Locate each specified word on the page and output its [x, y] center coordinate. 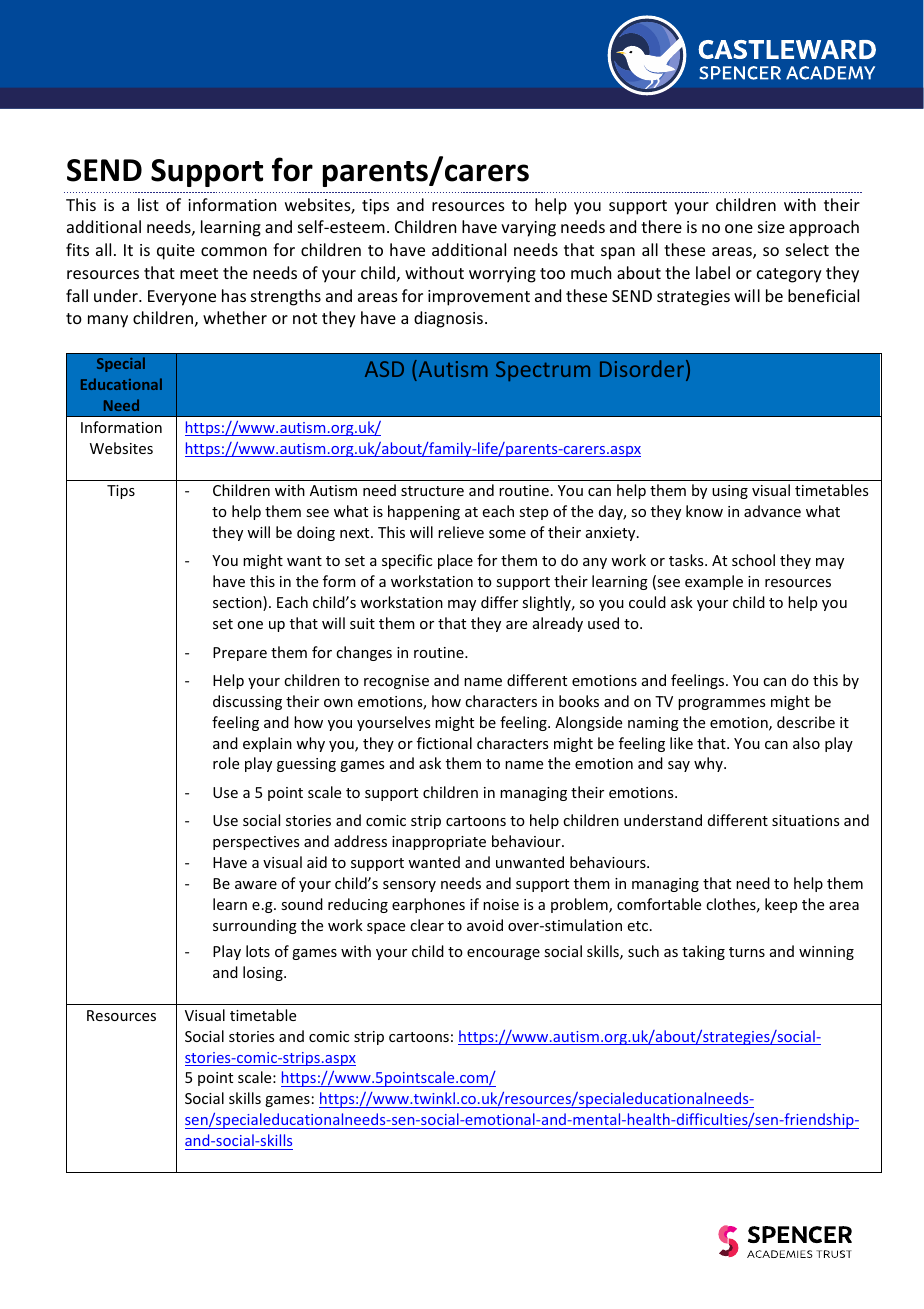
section [238, 603]
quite [176, 252]
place [455, 561]
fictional [444, 743]
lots [258, 951]
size [771, 227]
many [108, 321]
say [679, 766]
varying [528, 229]
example [714, 582]
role [226, 763]
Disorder [643, 370]
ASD [384, 369]
